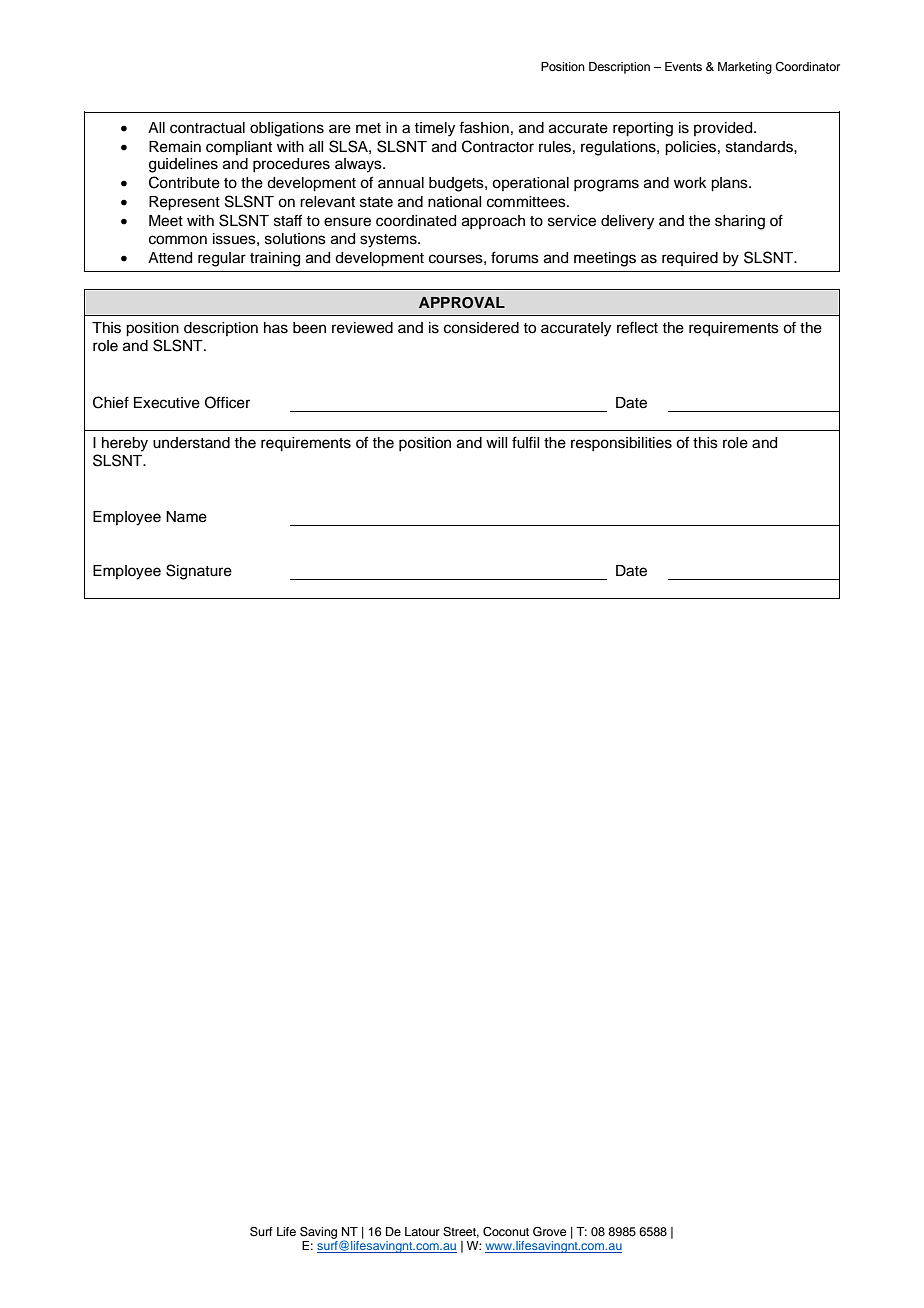  I want to click on Latour, so click(422, 1231).
